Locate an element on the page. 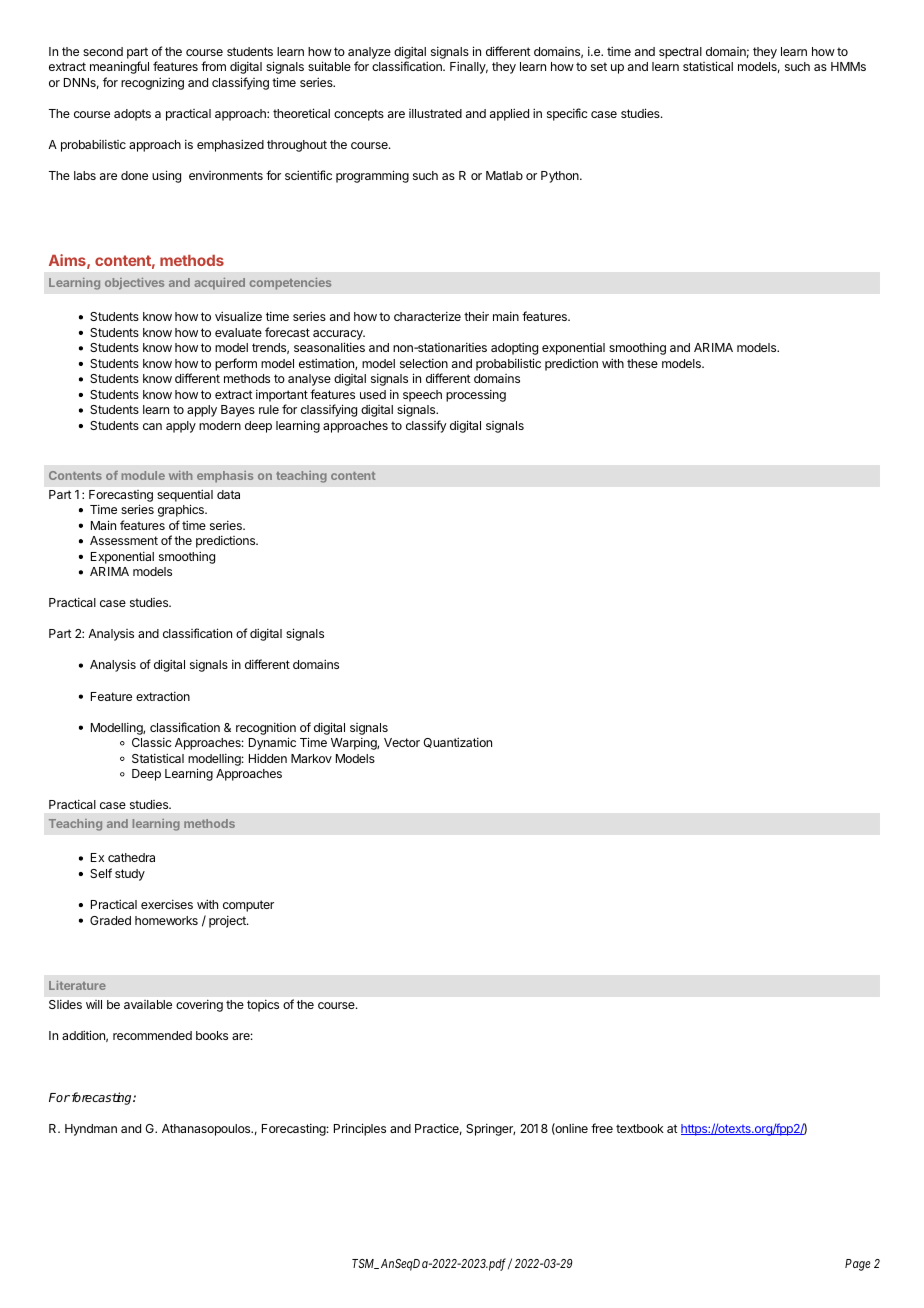 The width and height of the document is (924, 1308). Quantization is located at coordinates (457, 742).
